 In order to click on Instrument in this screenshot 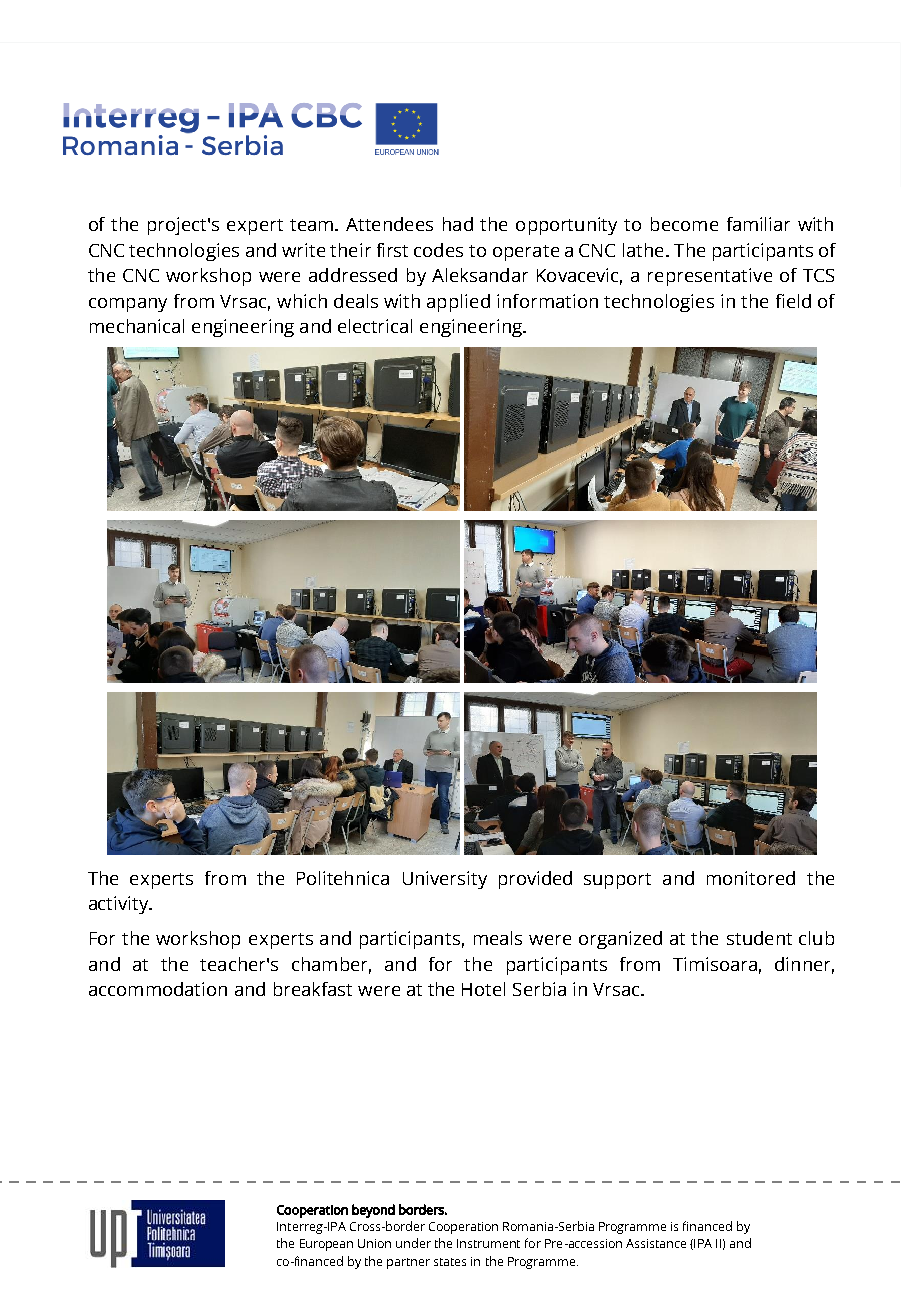, I will do `click(488, 1243)`.
